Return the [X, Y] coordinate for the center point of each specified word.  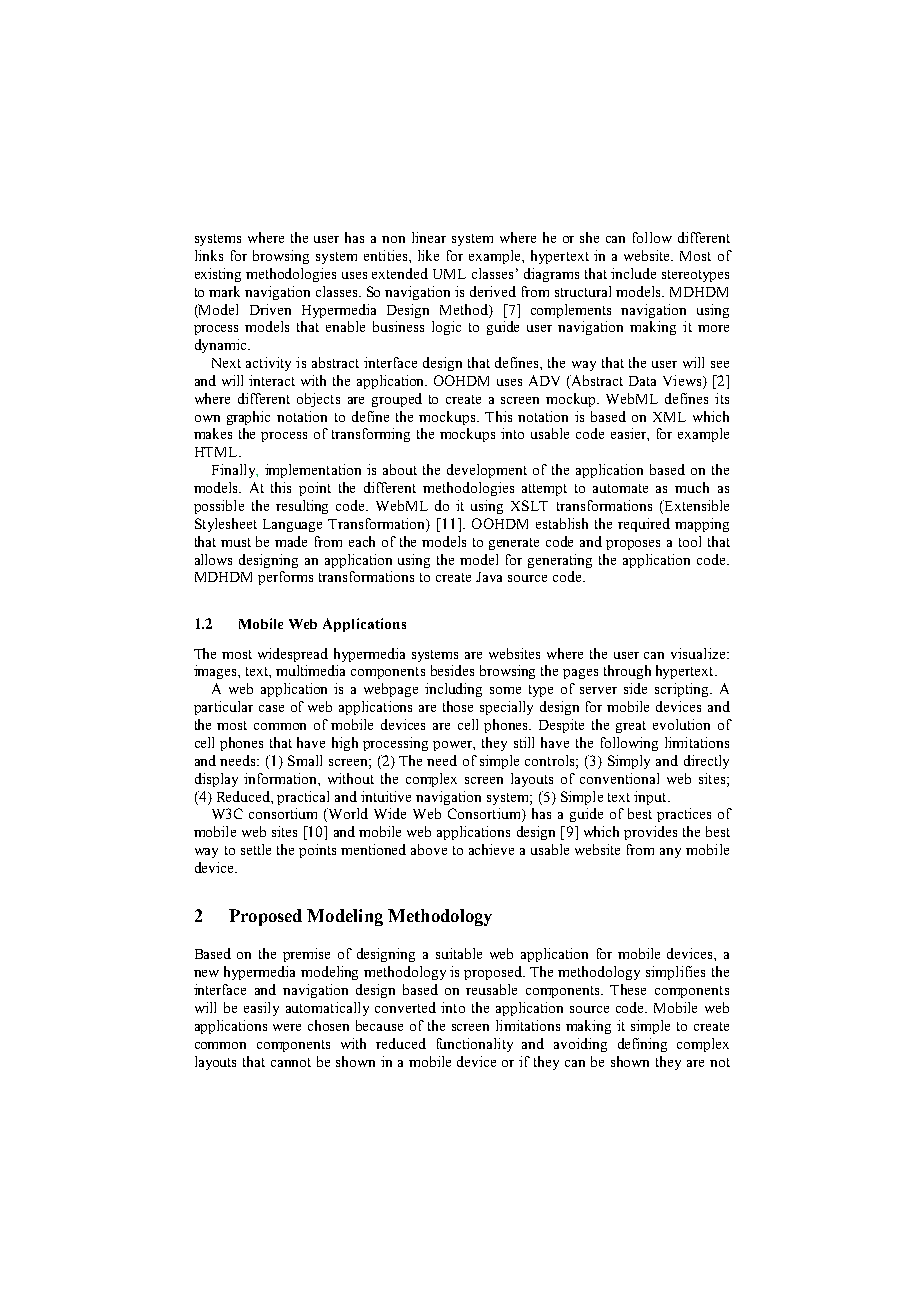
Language [292, 525]
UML [449, 274]
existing [218, 275]
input [651, 798]
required [644, 525]
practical [303, 798]
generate [514, 544]
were [287, 1027]
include [633, 273]
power [454, 746]
